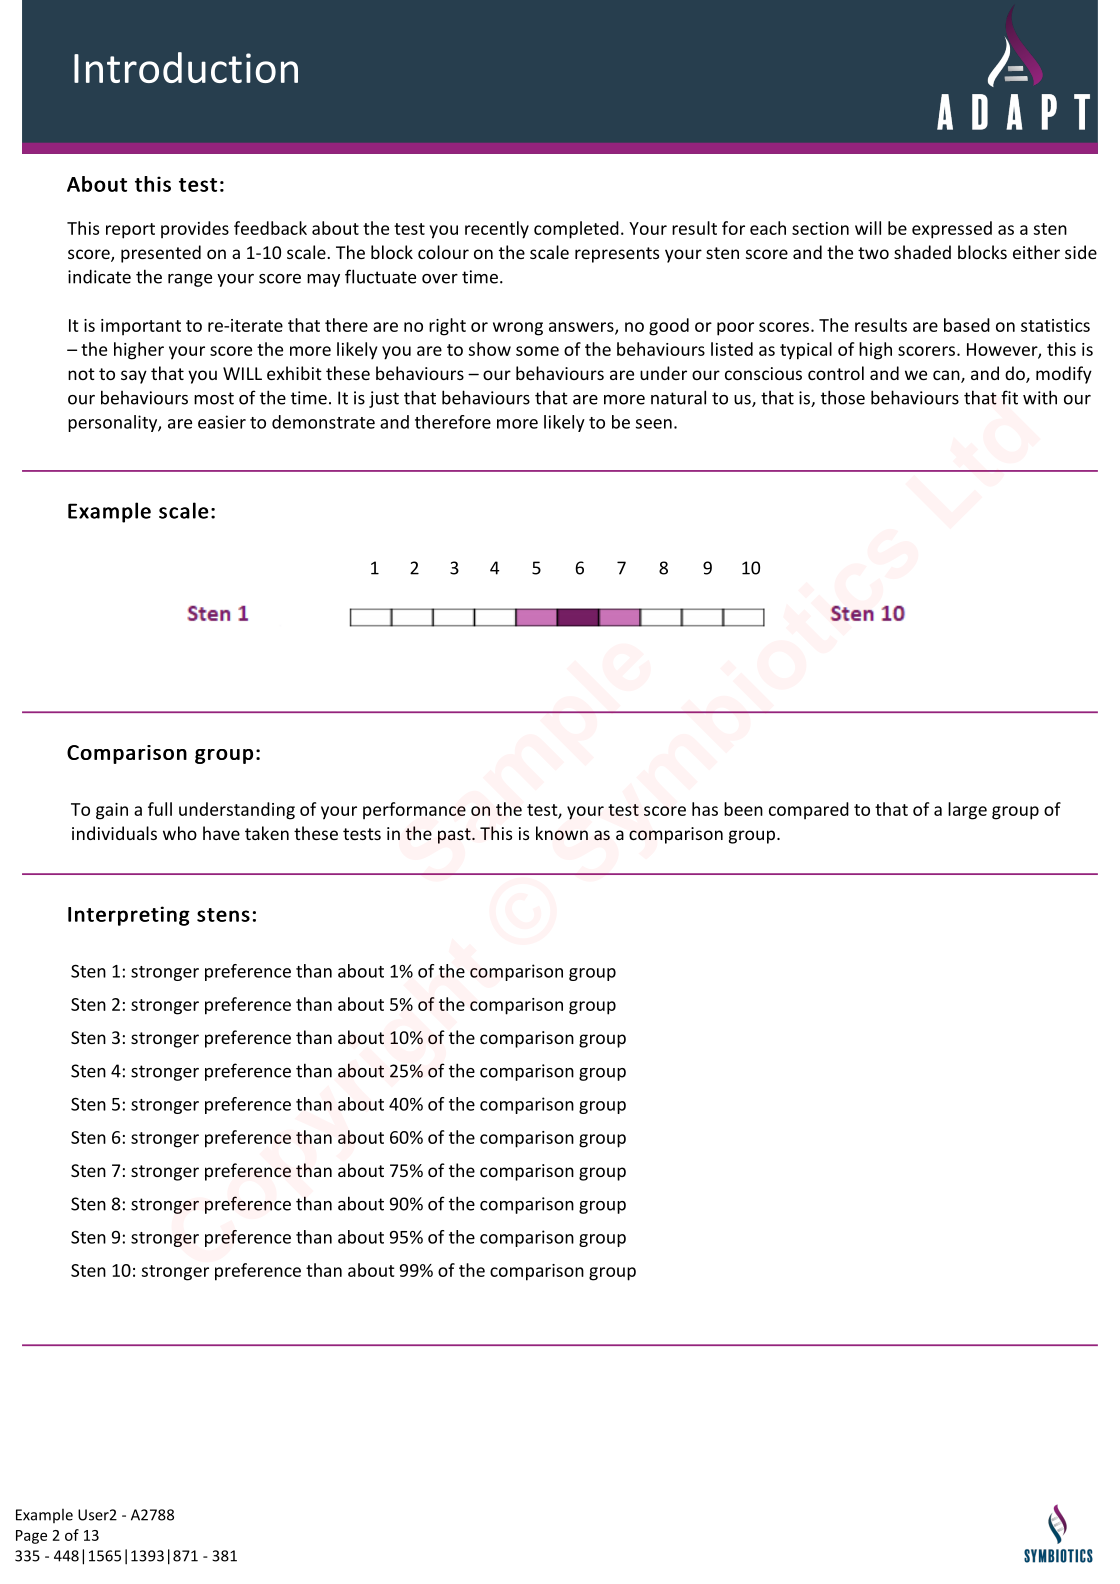  What do you see at coordinates (129, 916) in the screenshot?
I see `Interpreting` at bounding box center [129, 916].
